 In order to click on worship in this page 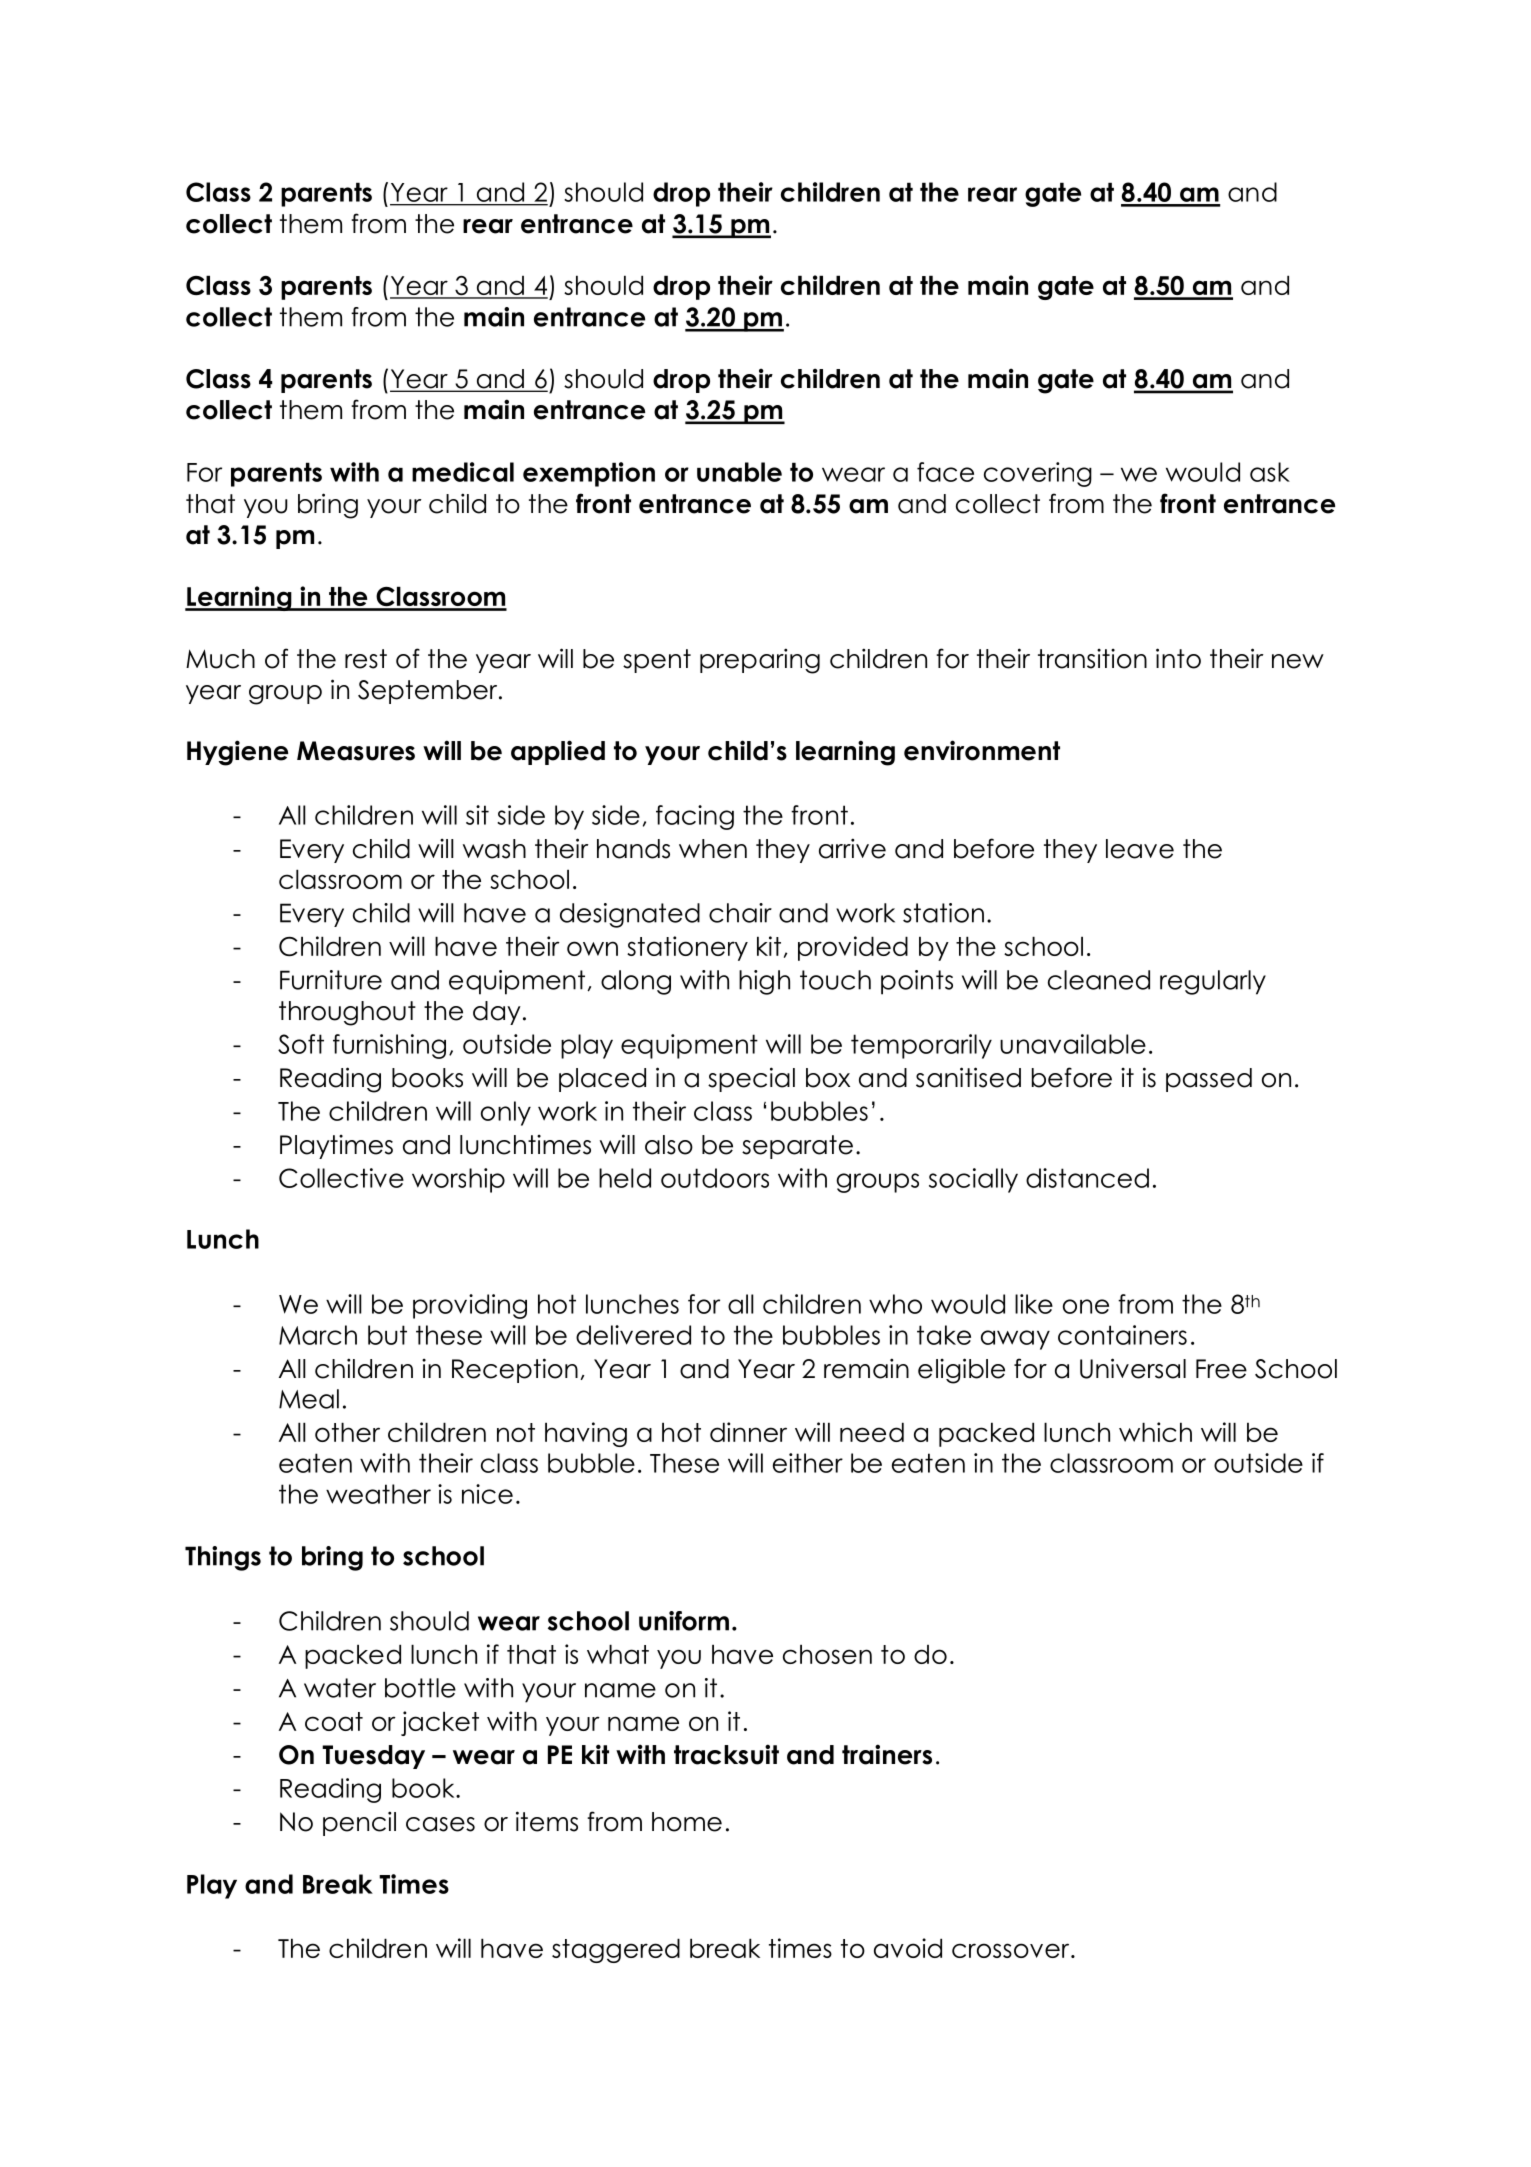, I will do `click(458, 1180)`.
